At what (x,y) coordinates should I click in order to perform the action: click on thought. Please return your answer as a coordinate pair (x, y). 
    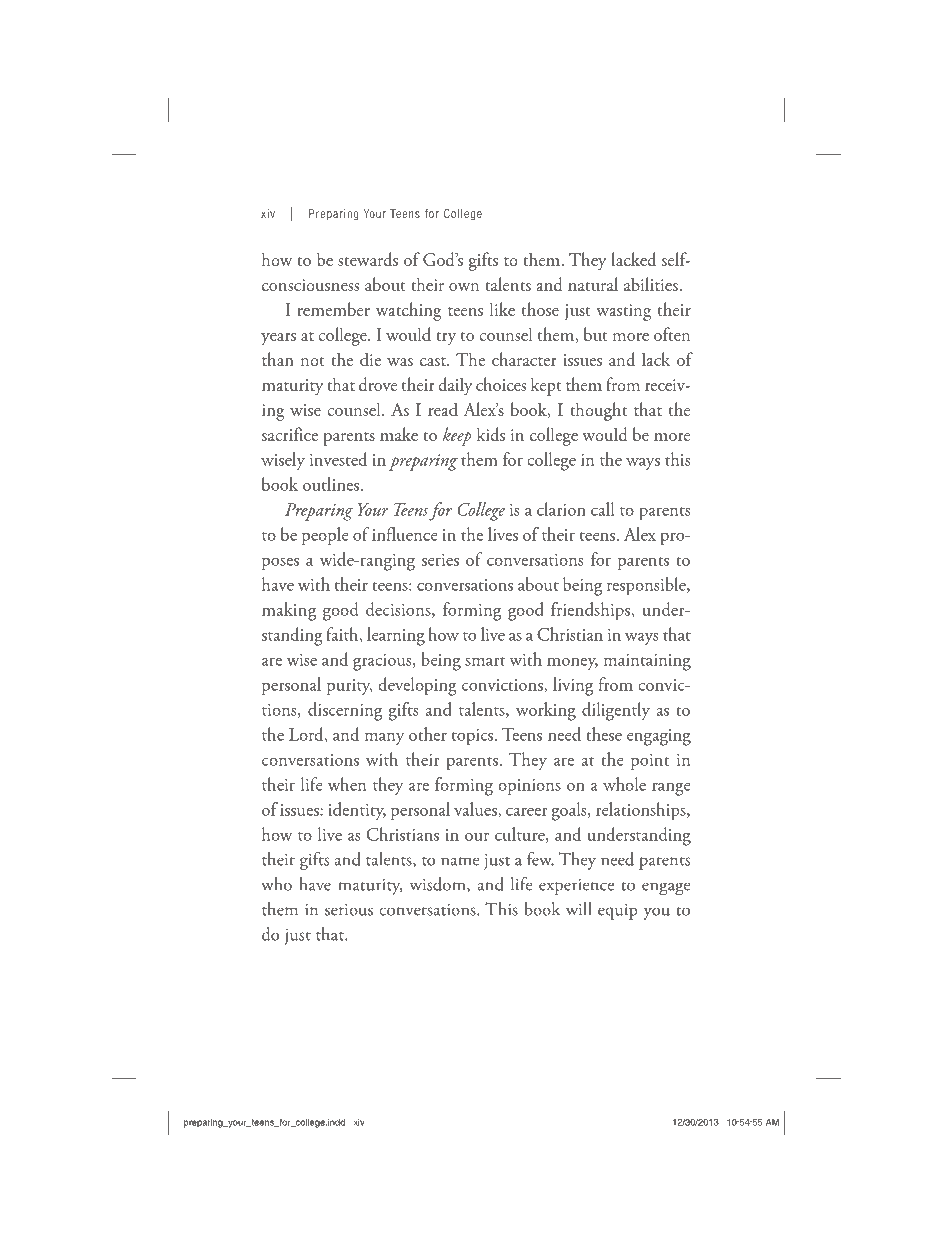
    Looking at the image, I should click on (598, 411).
